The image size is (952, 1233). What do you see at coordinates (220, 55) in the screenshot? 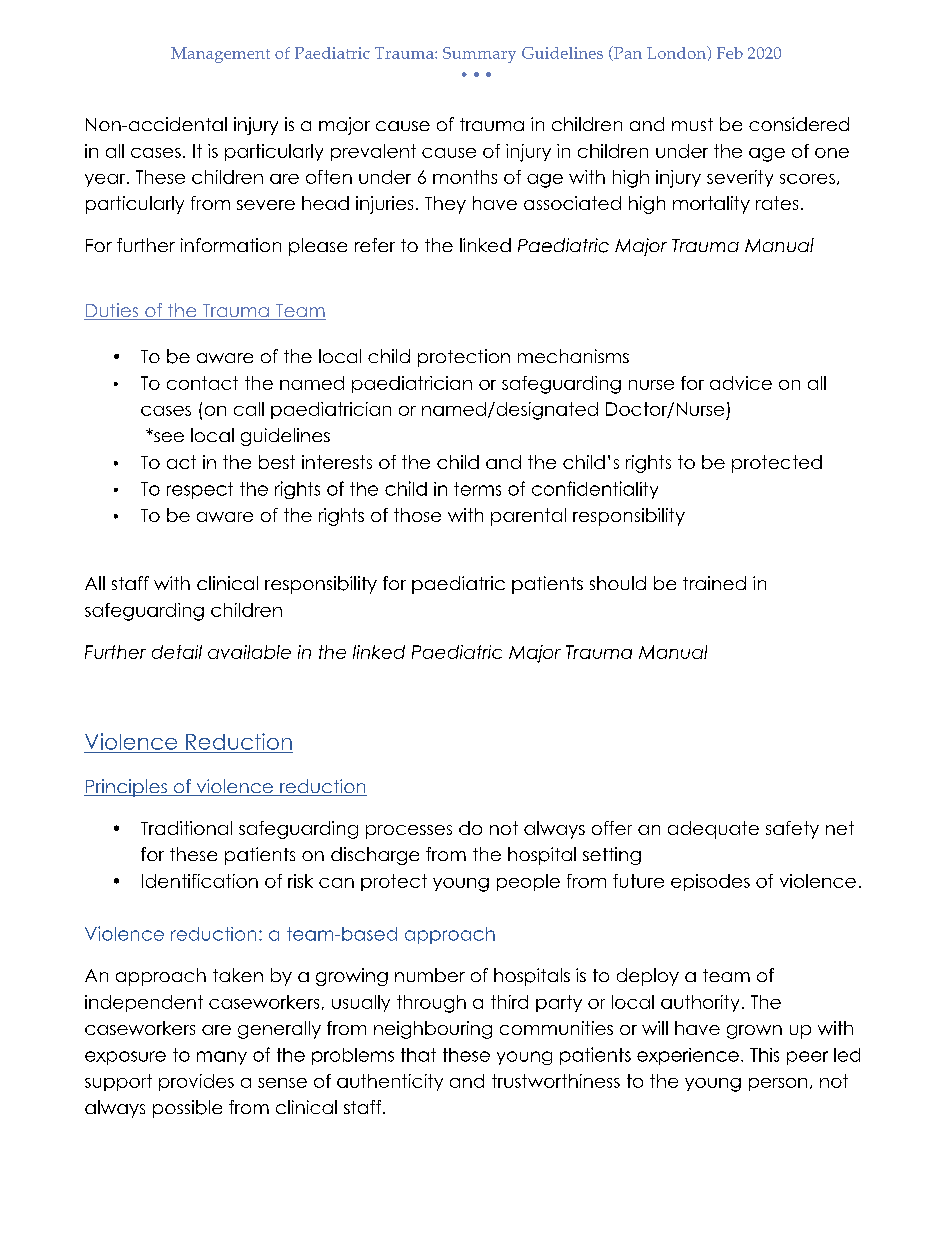
I see `Management` at bounding box center [220, 55].
